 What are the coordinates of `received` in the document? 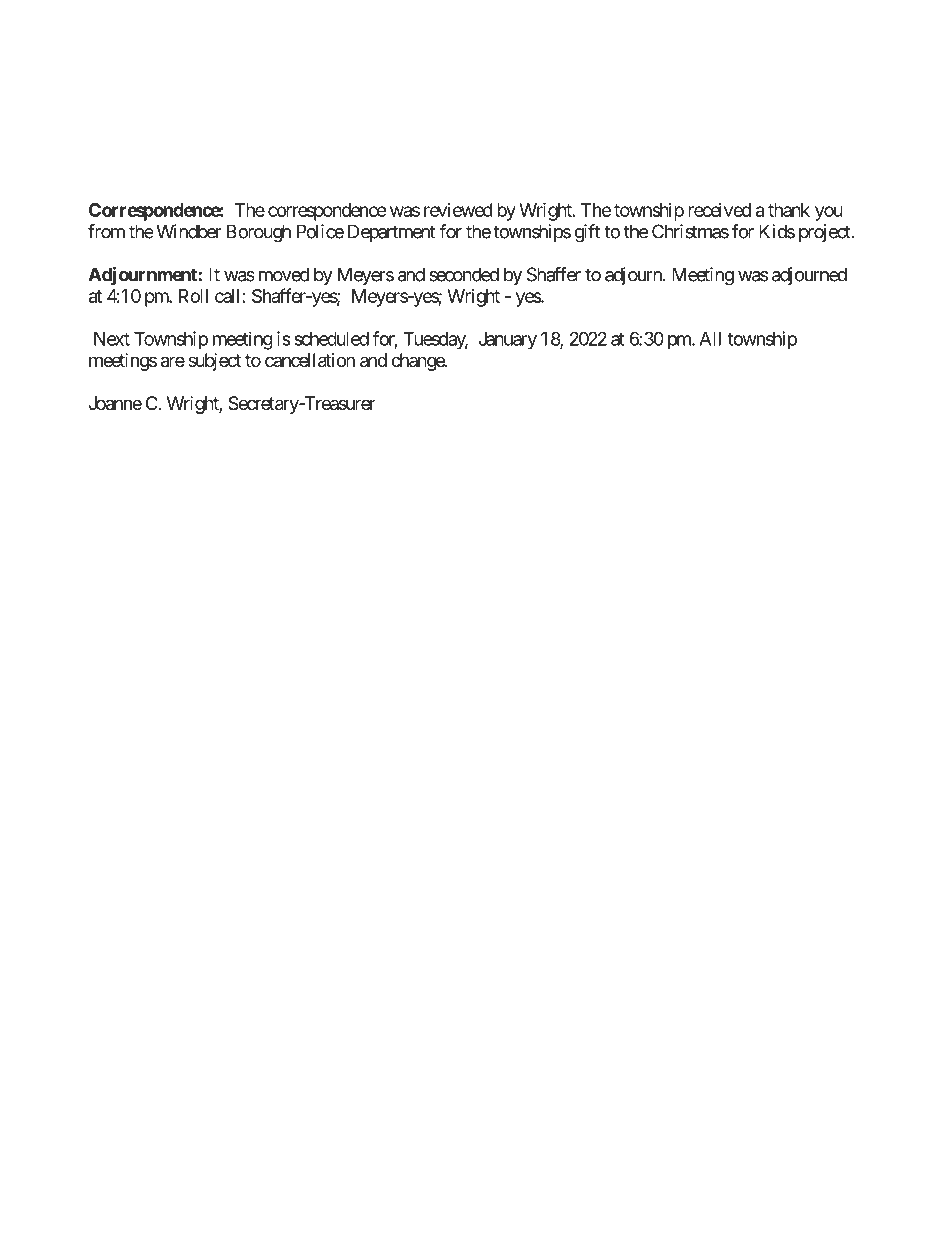 It's located at (719, 210).
